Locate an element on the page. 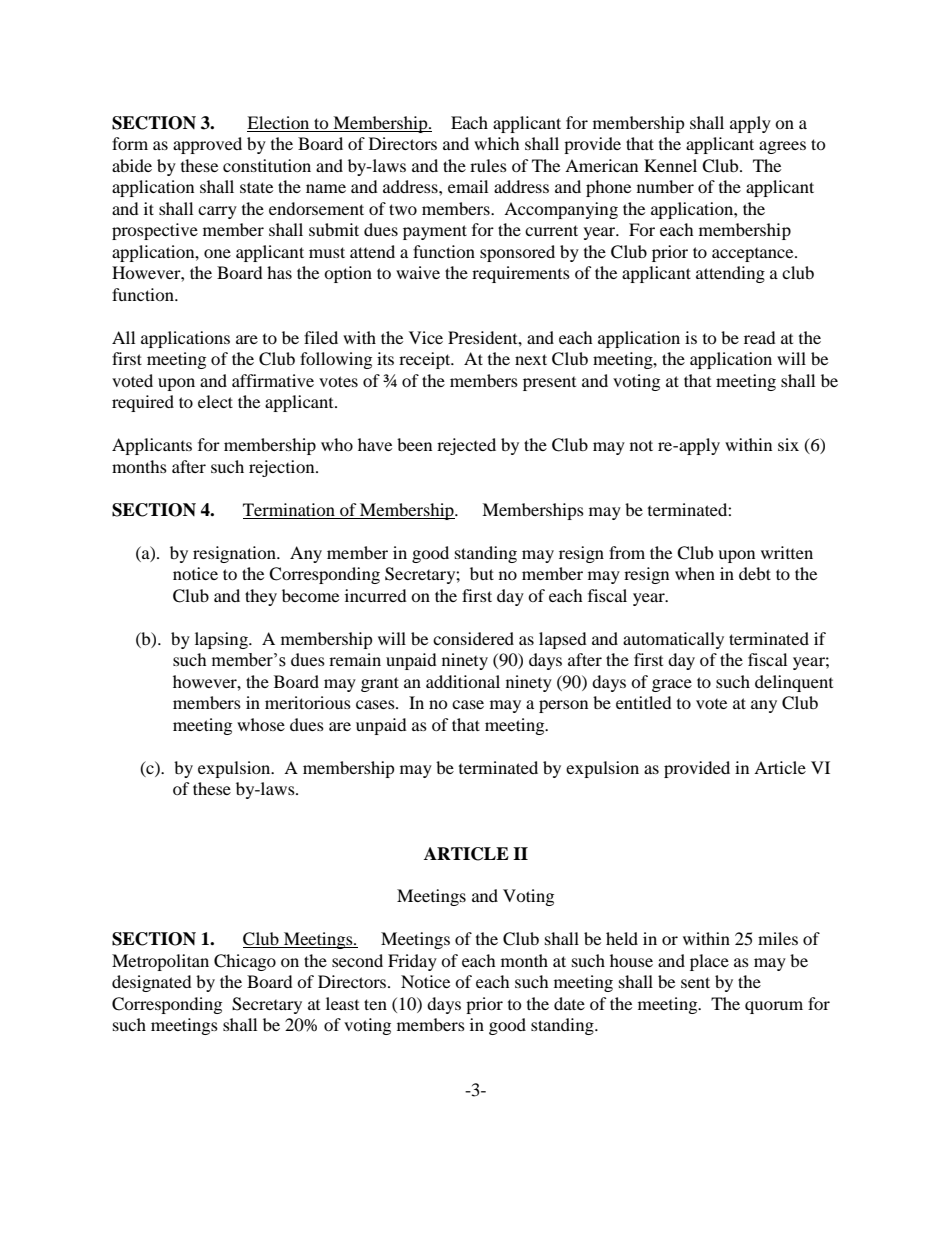 The height and width of the page is (1233, 952). approved is located at coordinates (207, 145).
